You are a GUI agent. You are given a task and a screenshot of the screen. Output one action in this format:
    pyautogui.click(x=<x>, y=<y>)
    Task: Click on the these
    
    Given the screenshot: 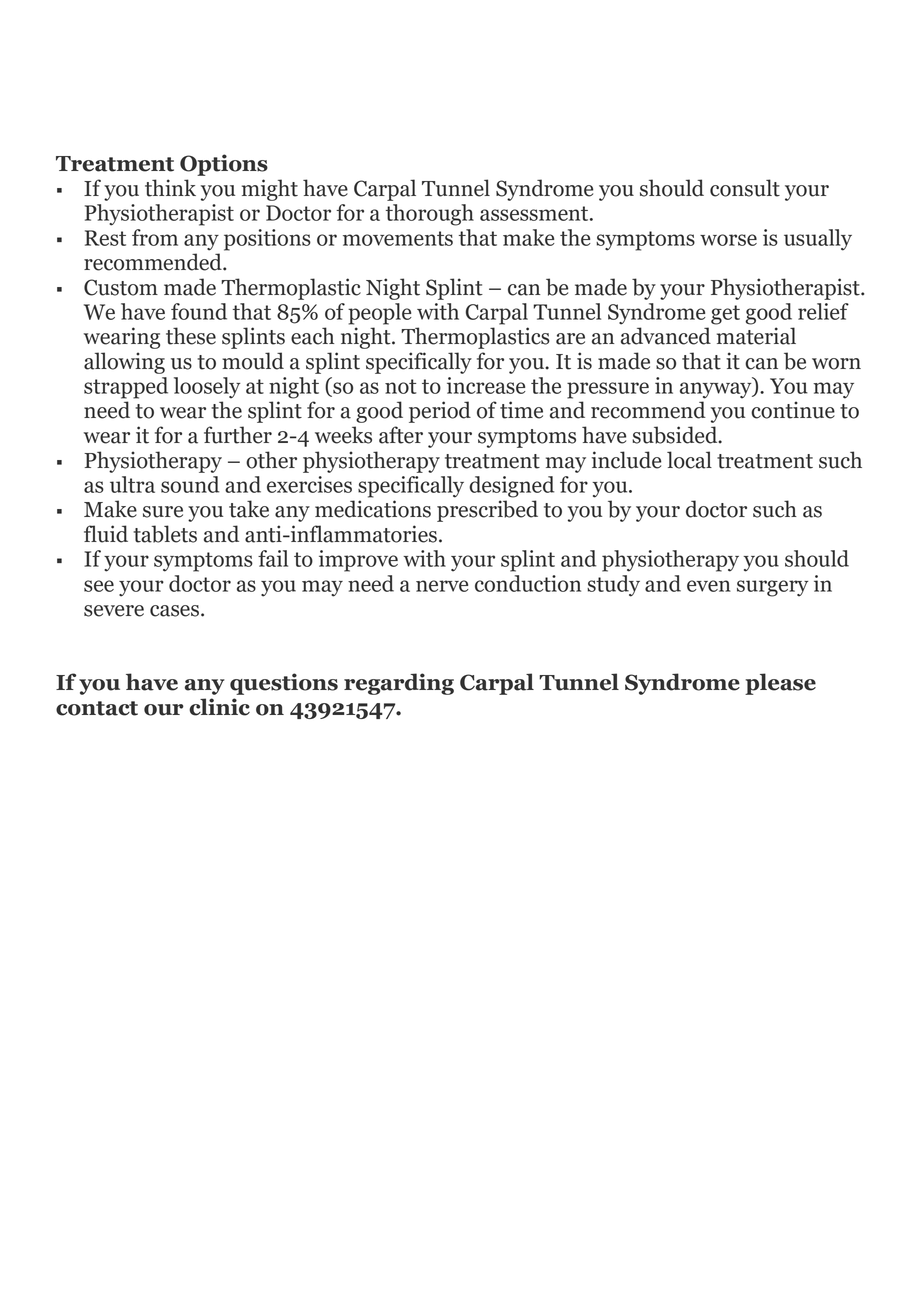 What is the action you would take?
    pyautogui.click(x=191, y=336)
